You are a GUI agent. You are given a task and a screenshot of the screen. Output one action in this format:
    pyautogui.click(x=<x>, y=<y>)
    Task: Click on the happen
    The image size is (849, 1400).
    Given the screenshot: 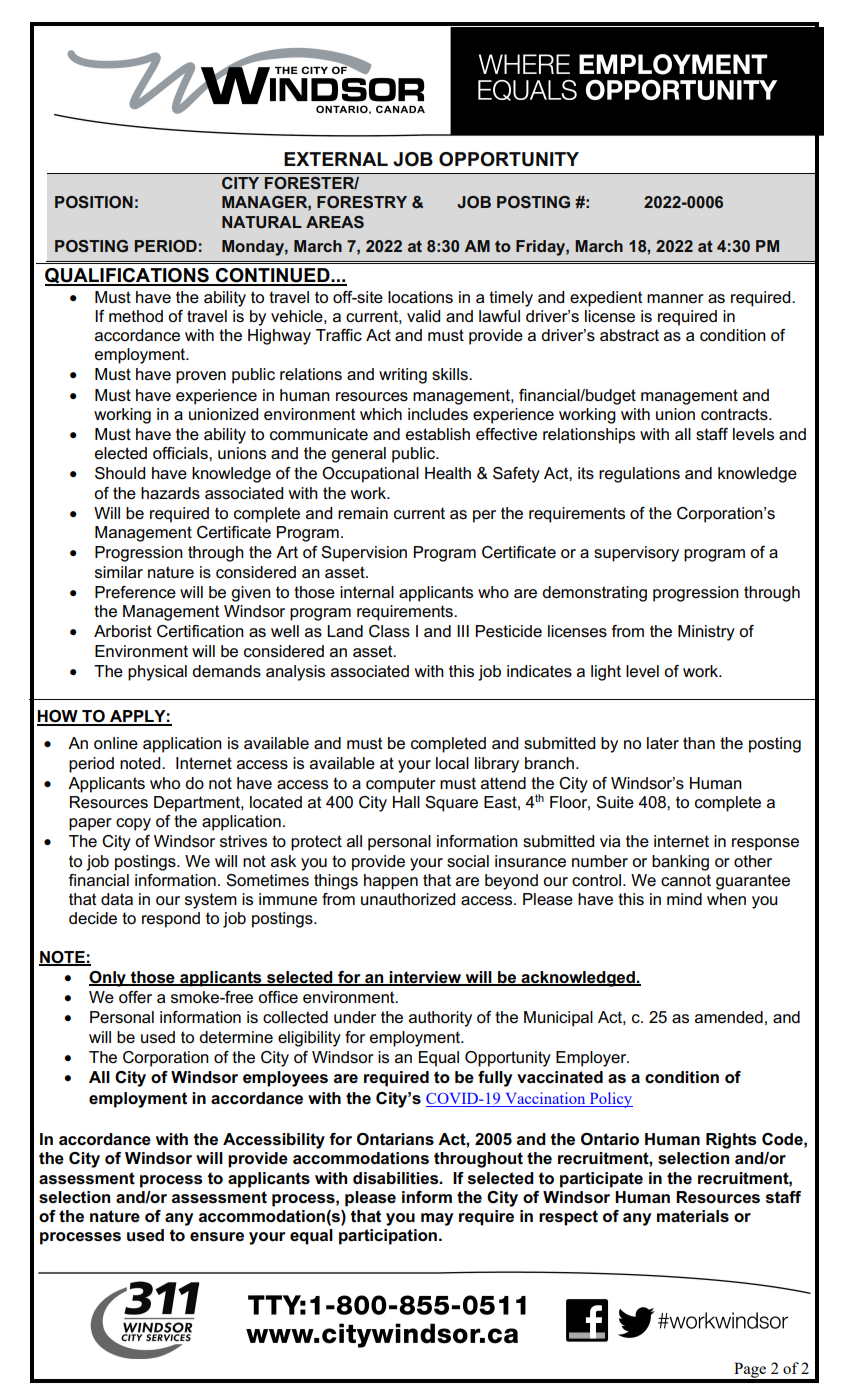 What is the action you would take?
    pyautogui.click(x=391, y=882)
